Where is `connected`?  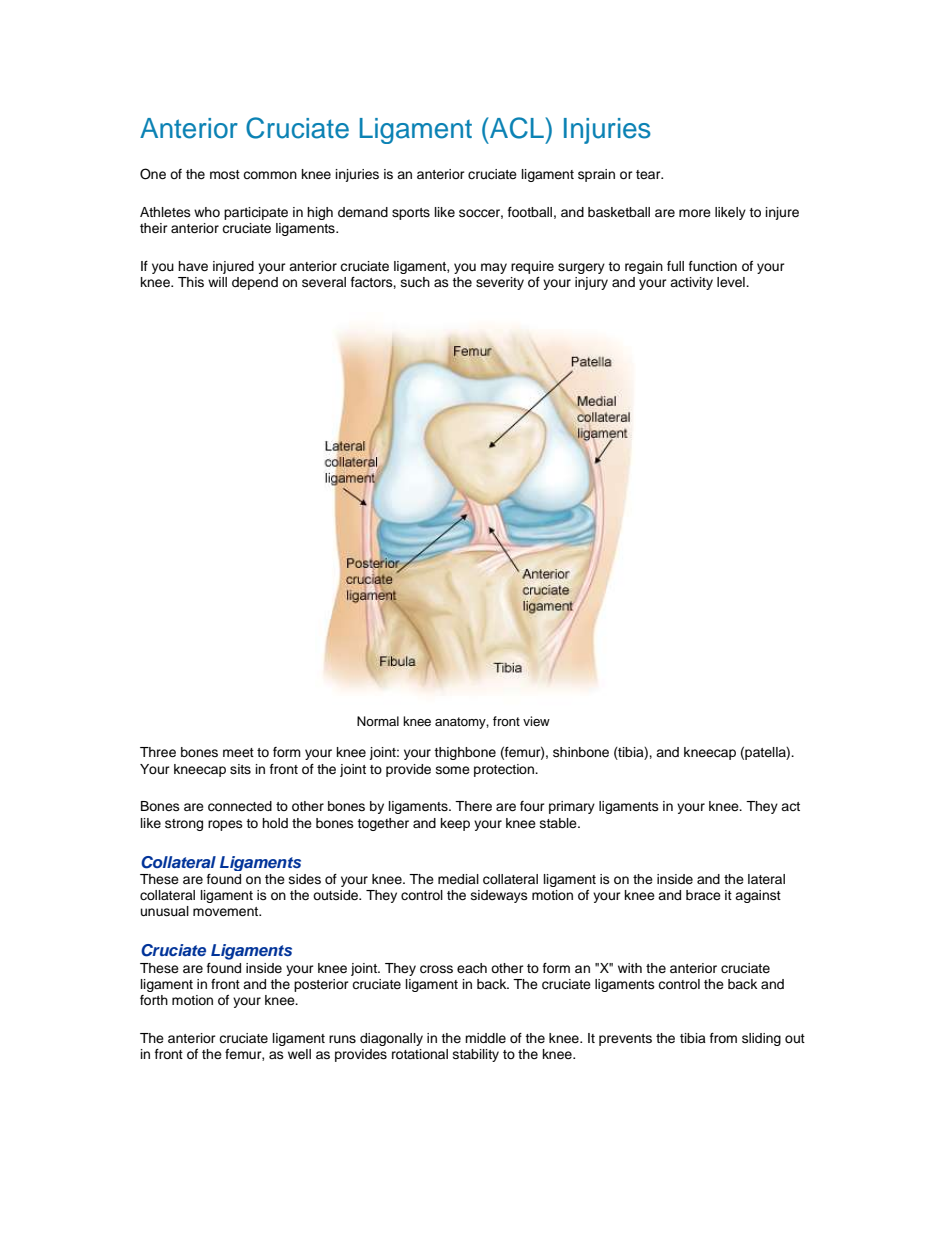 connected is located at coordinates (240, 806).
